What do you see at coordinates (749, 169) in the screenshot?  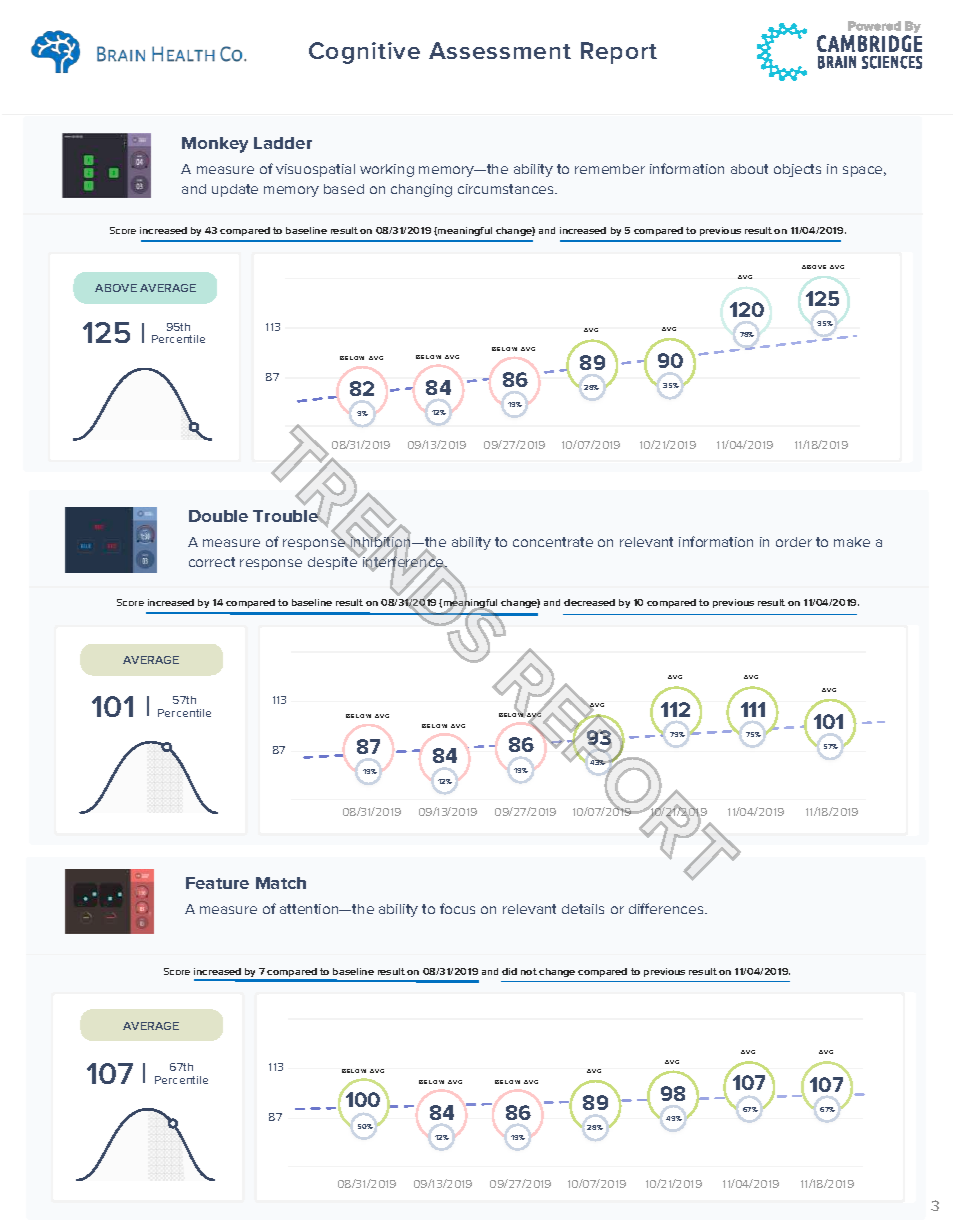 I see `about` at bounding box center [749, 169].
